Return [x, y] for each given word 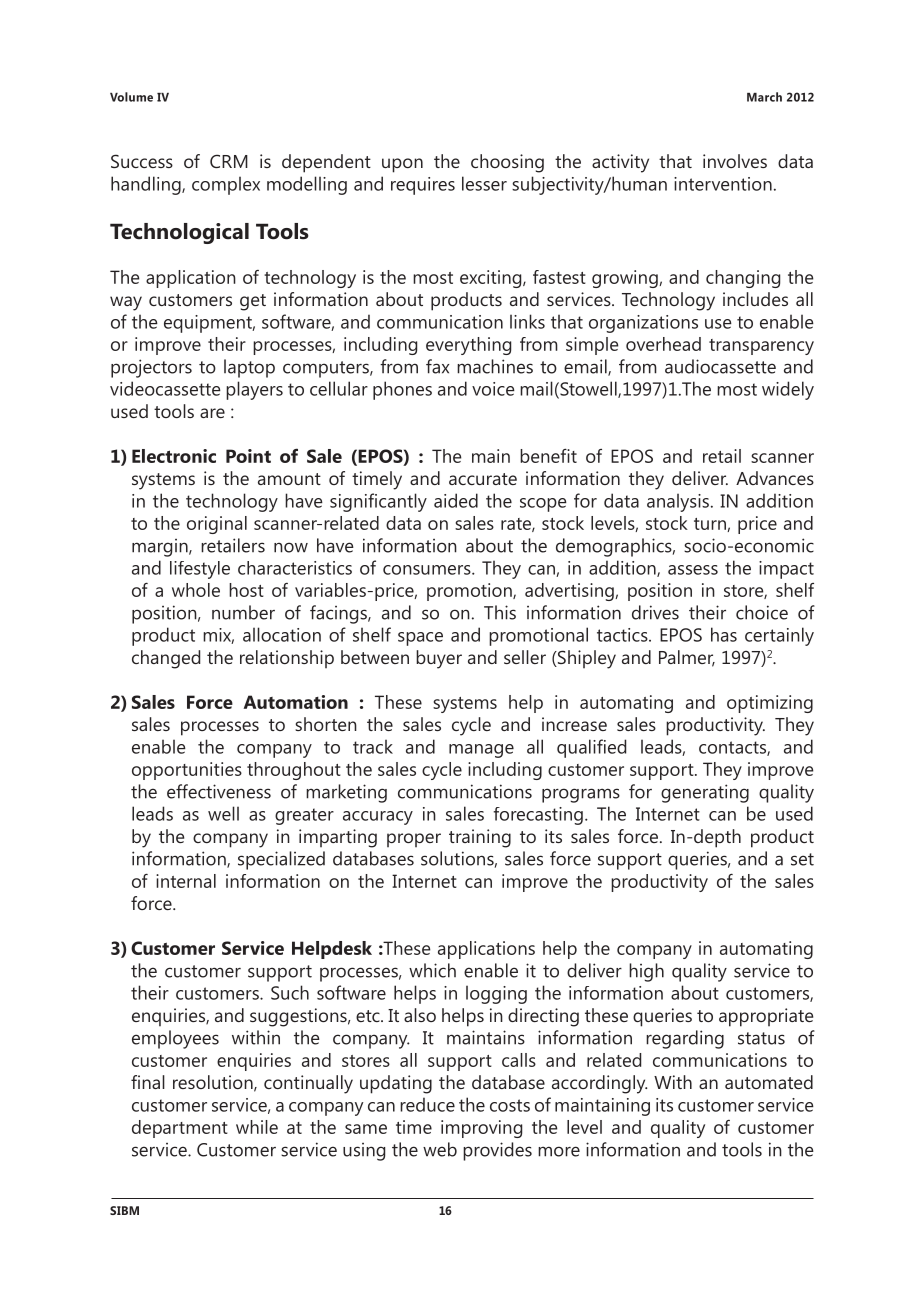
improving [481, 1129]
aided [456, 500]
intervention [723, 184]
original [217, 525]
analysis [678, 502]
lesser [484, 183]
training [480, 838]
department [180, 1129]
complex [226, 185]
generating [705, 793]
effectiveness [219, 791]
